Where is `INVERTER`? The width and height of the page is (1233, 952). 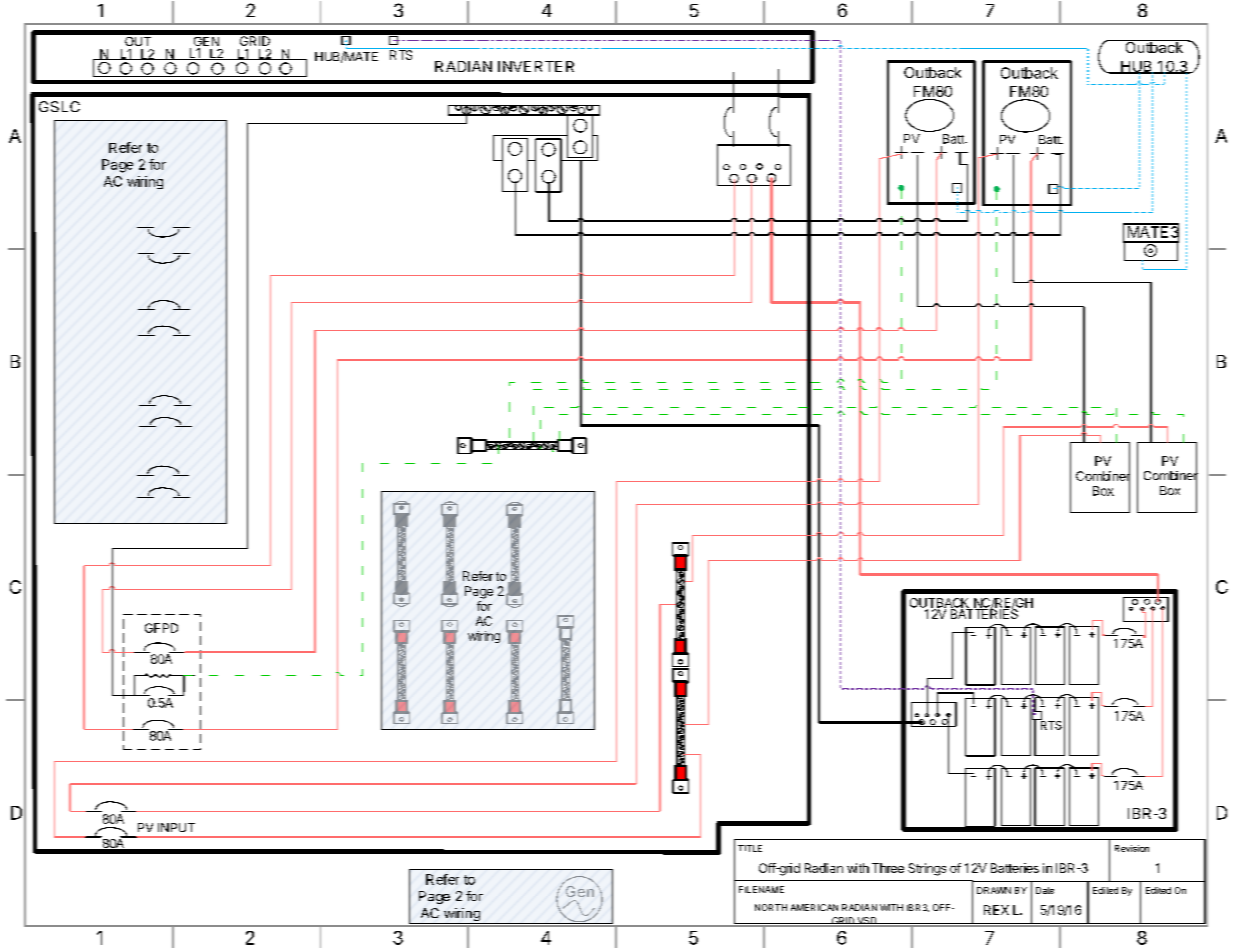 INVERTER is located at coordinates (536, 66).
